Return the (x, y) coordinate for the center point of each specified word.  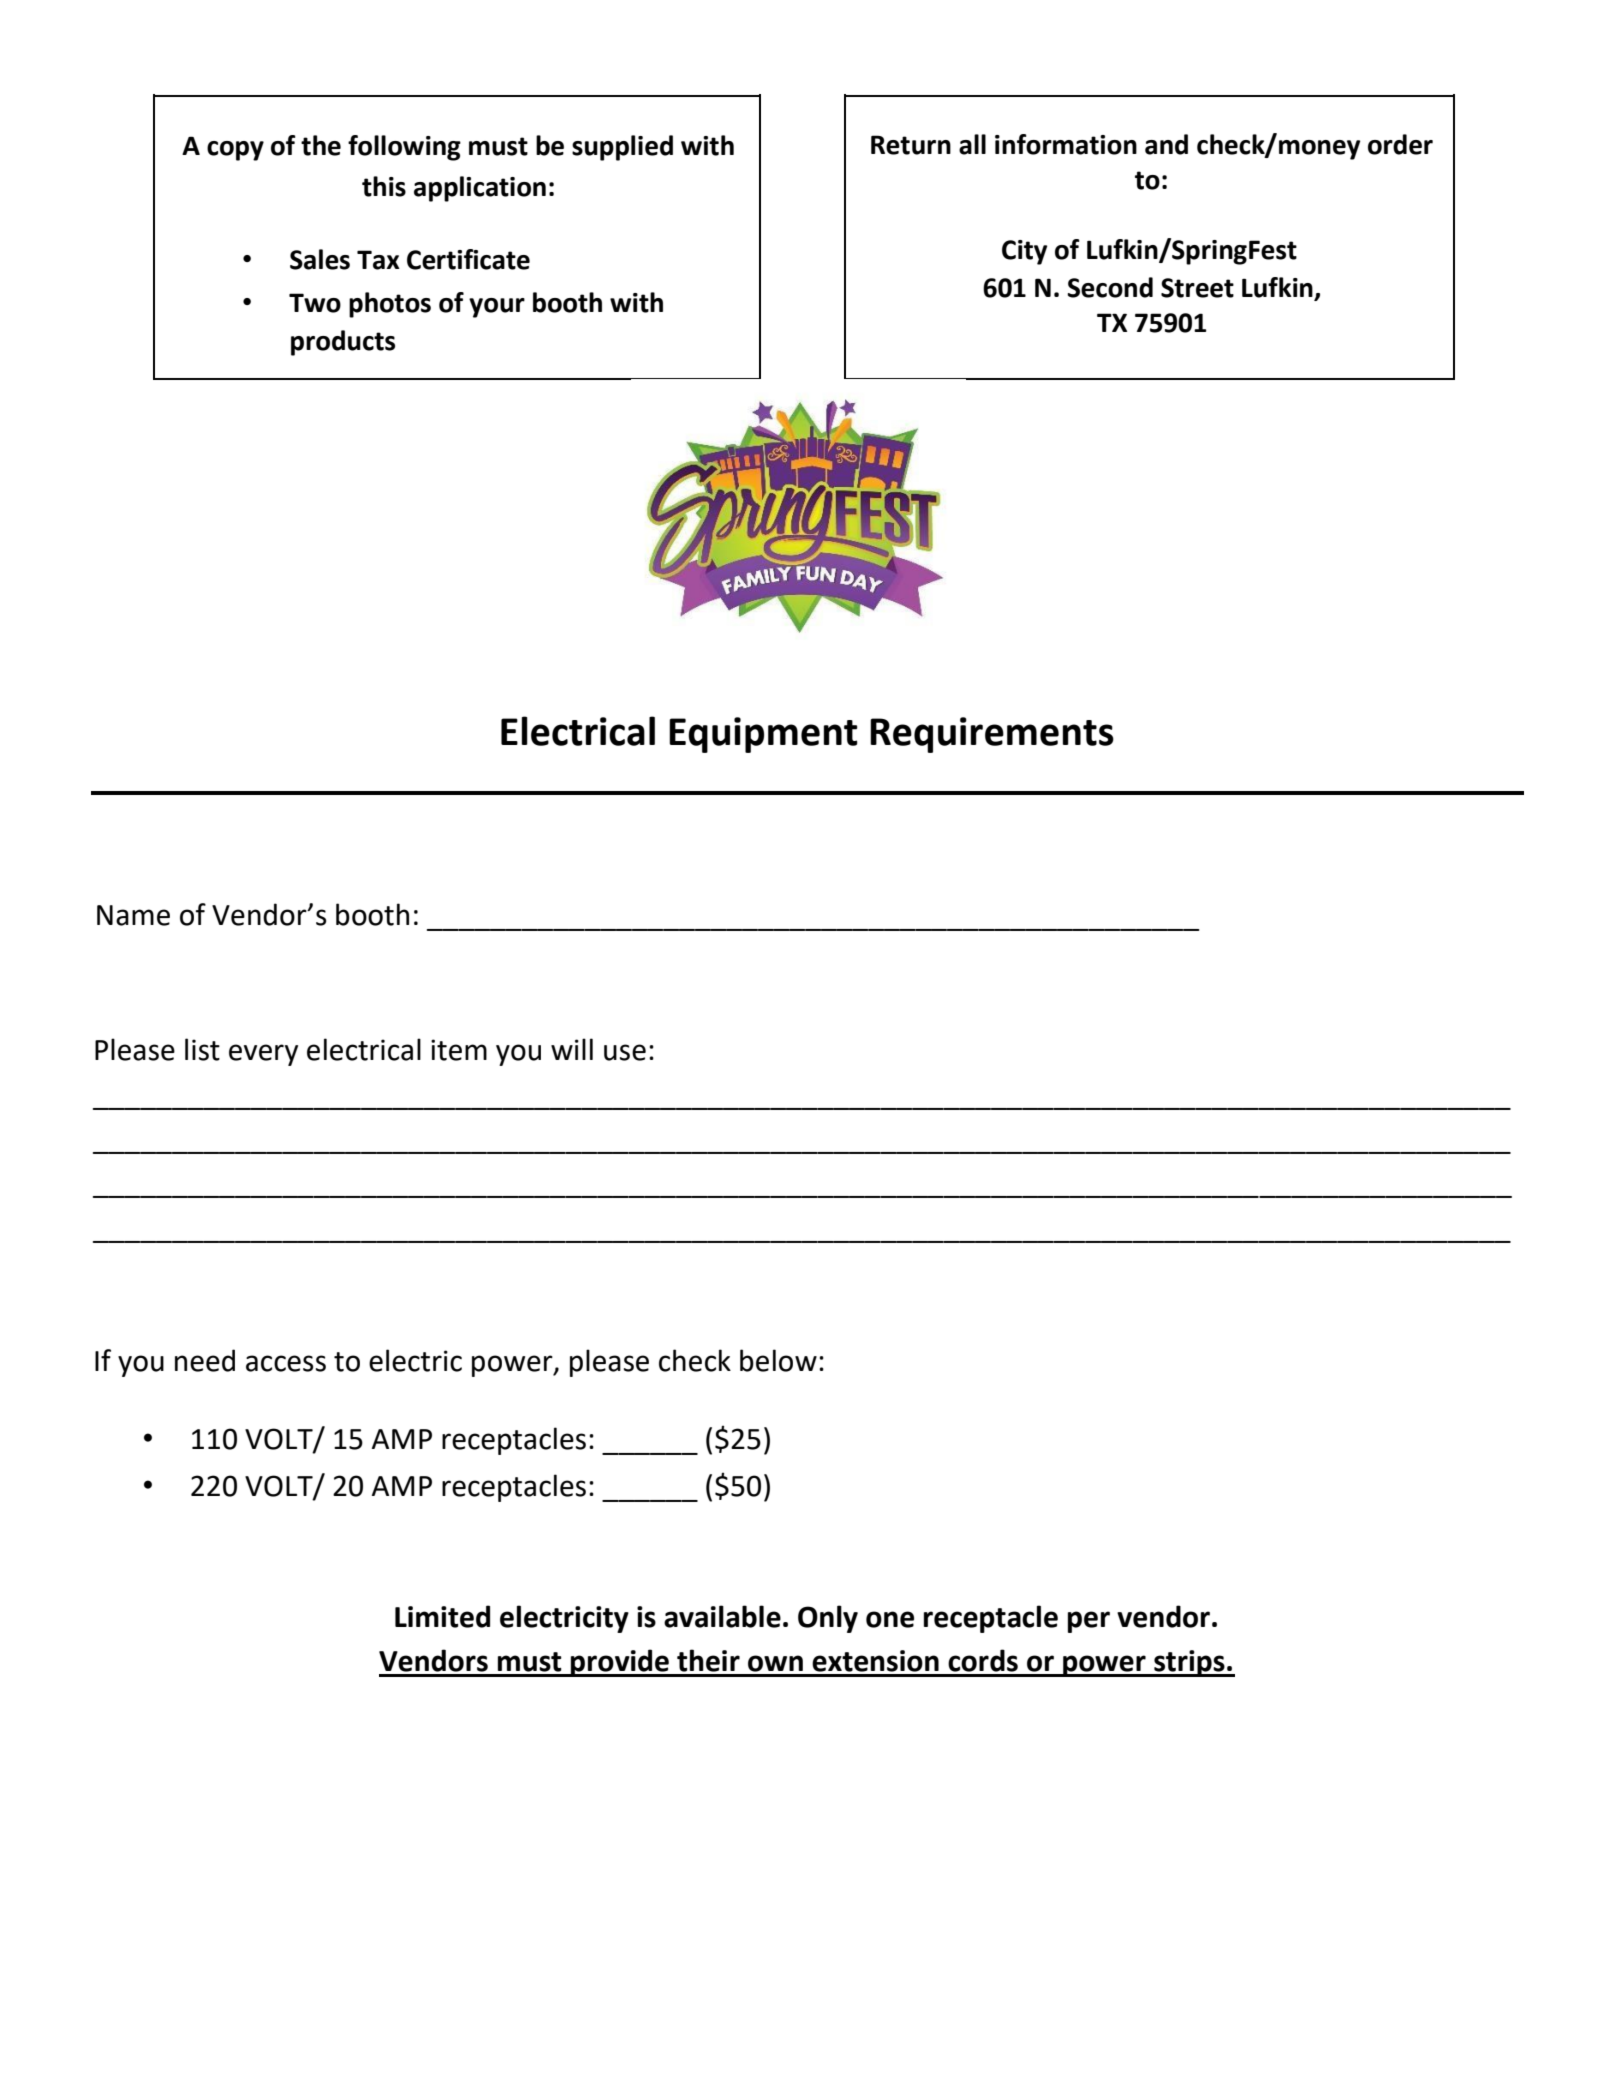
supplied (622, 148)
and (1166, 144)
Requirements (992, 735)
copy (235, 151)
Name (133, 915)
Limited (442, 1616)
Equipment (763, 735)
